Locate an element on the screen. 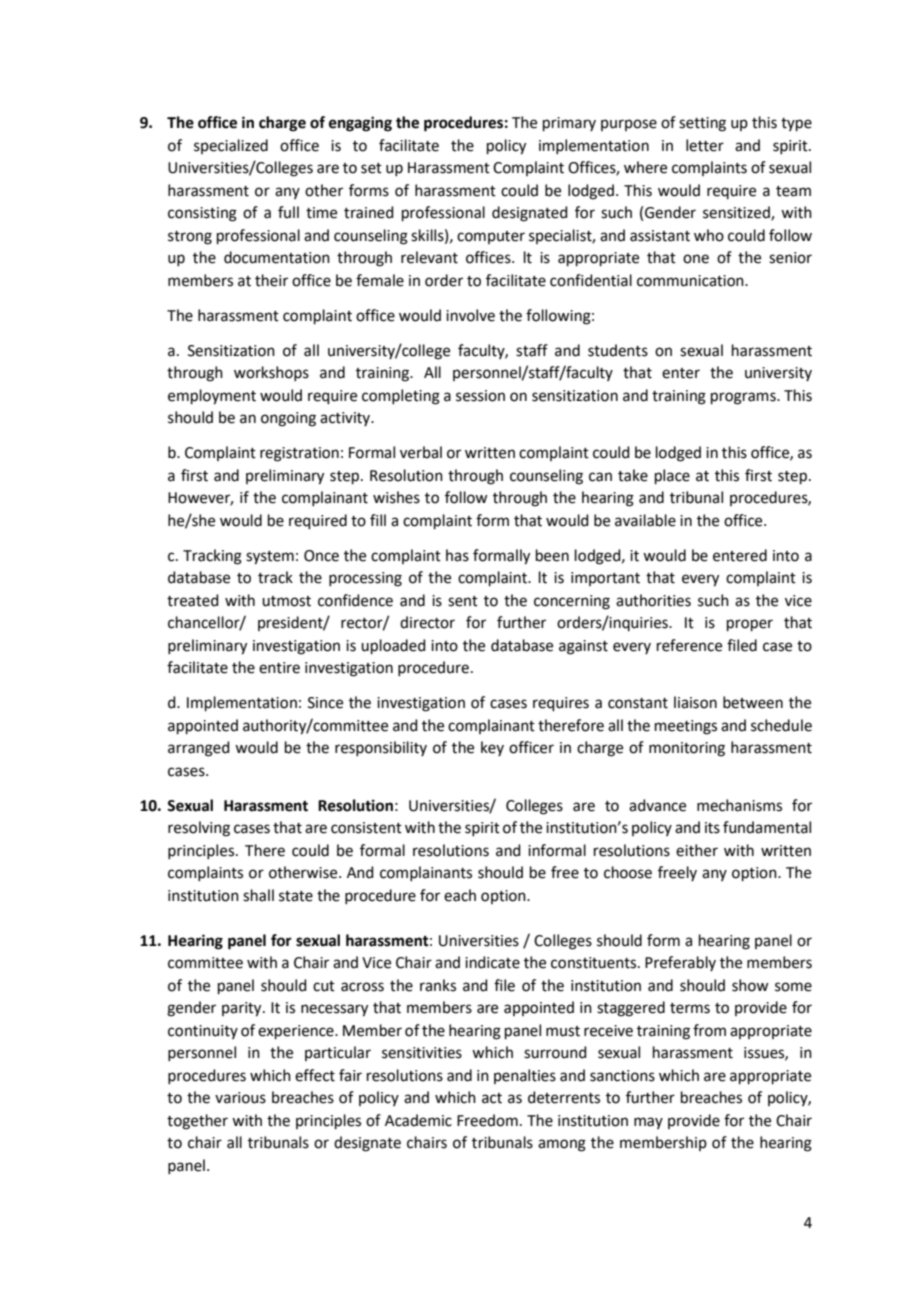 The image size is (924, 1308). primary is located at coordinates (569, 124).
